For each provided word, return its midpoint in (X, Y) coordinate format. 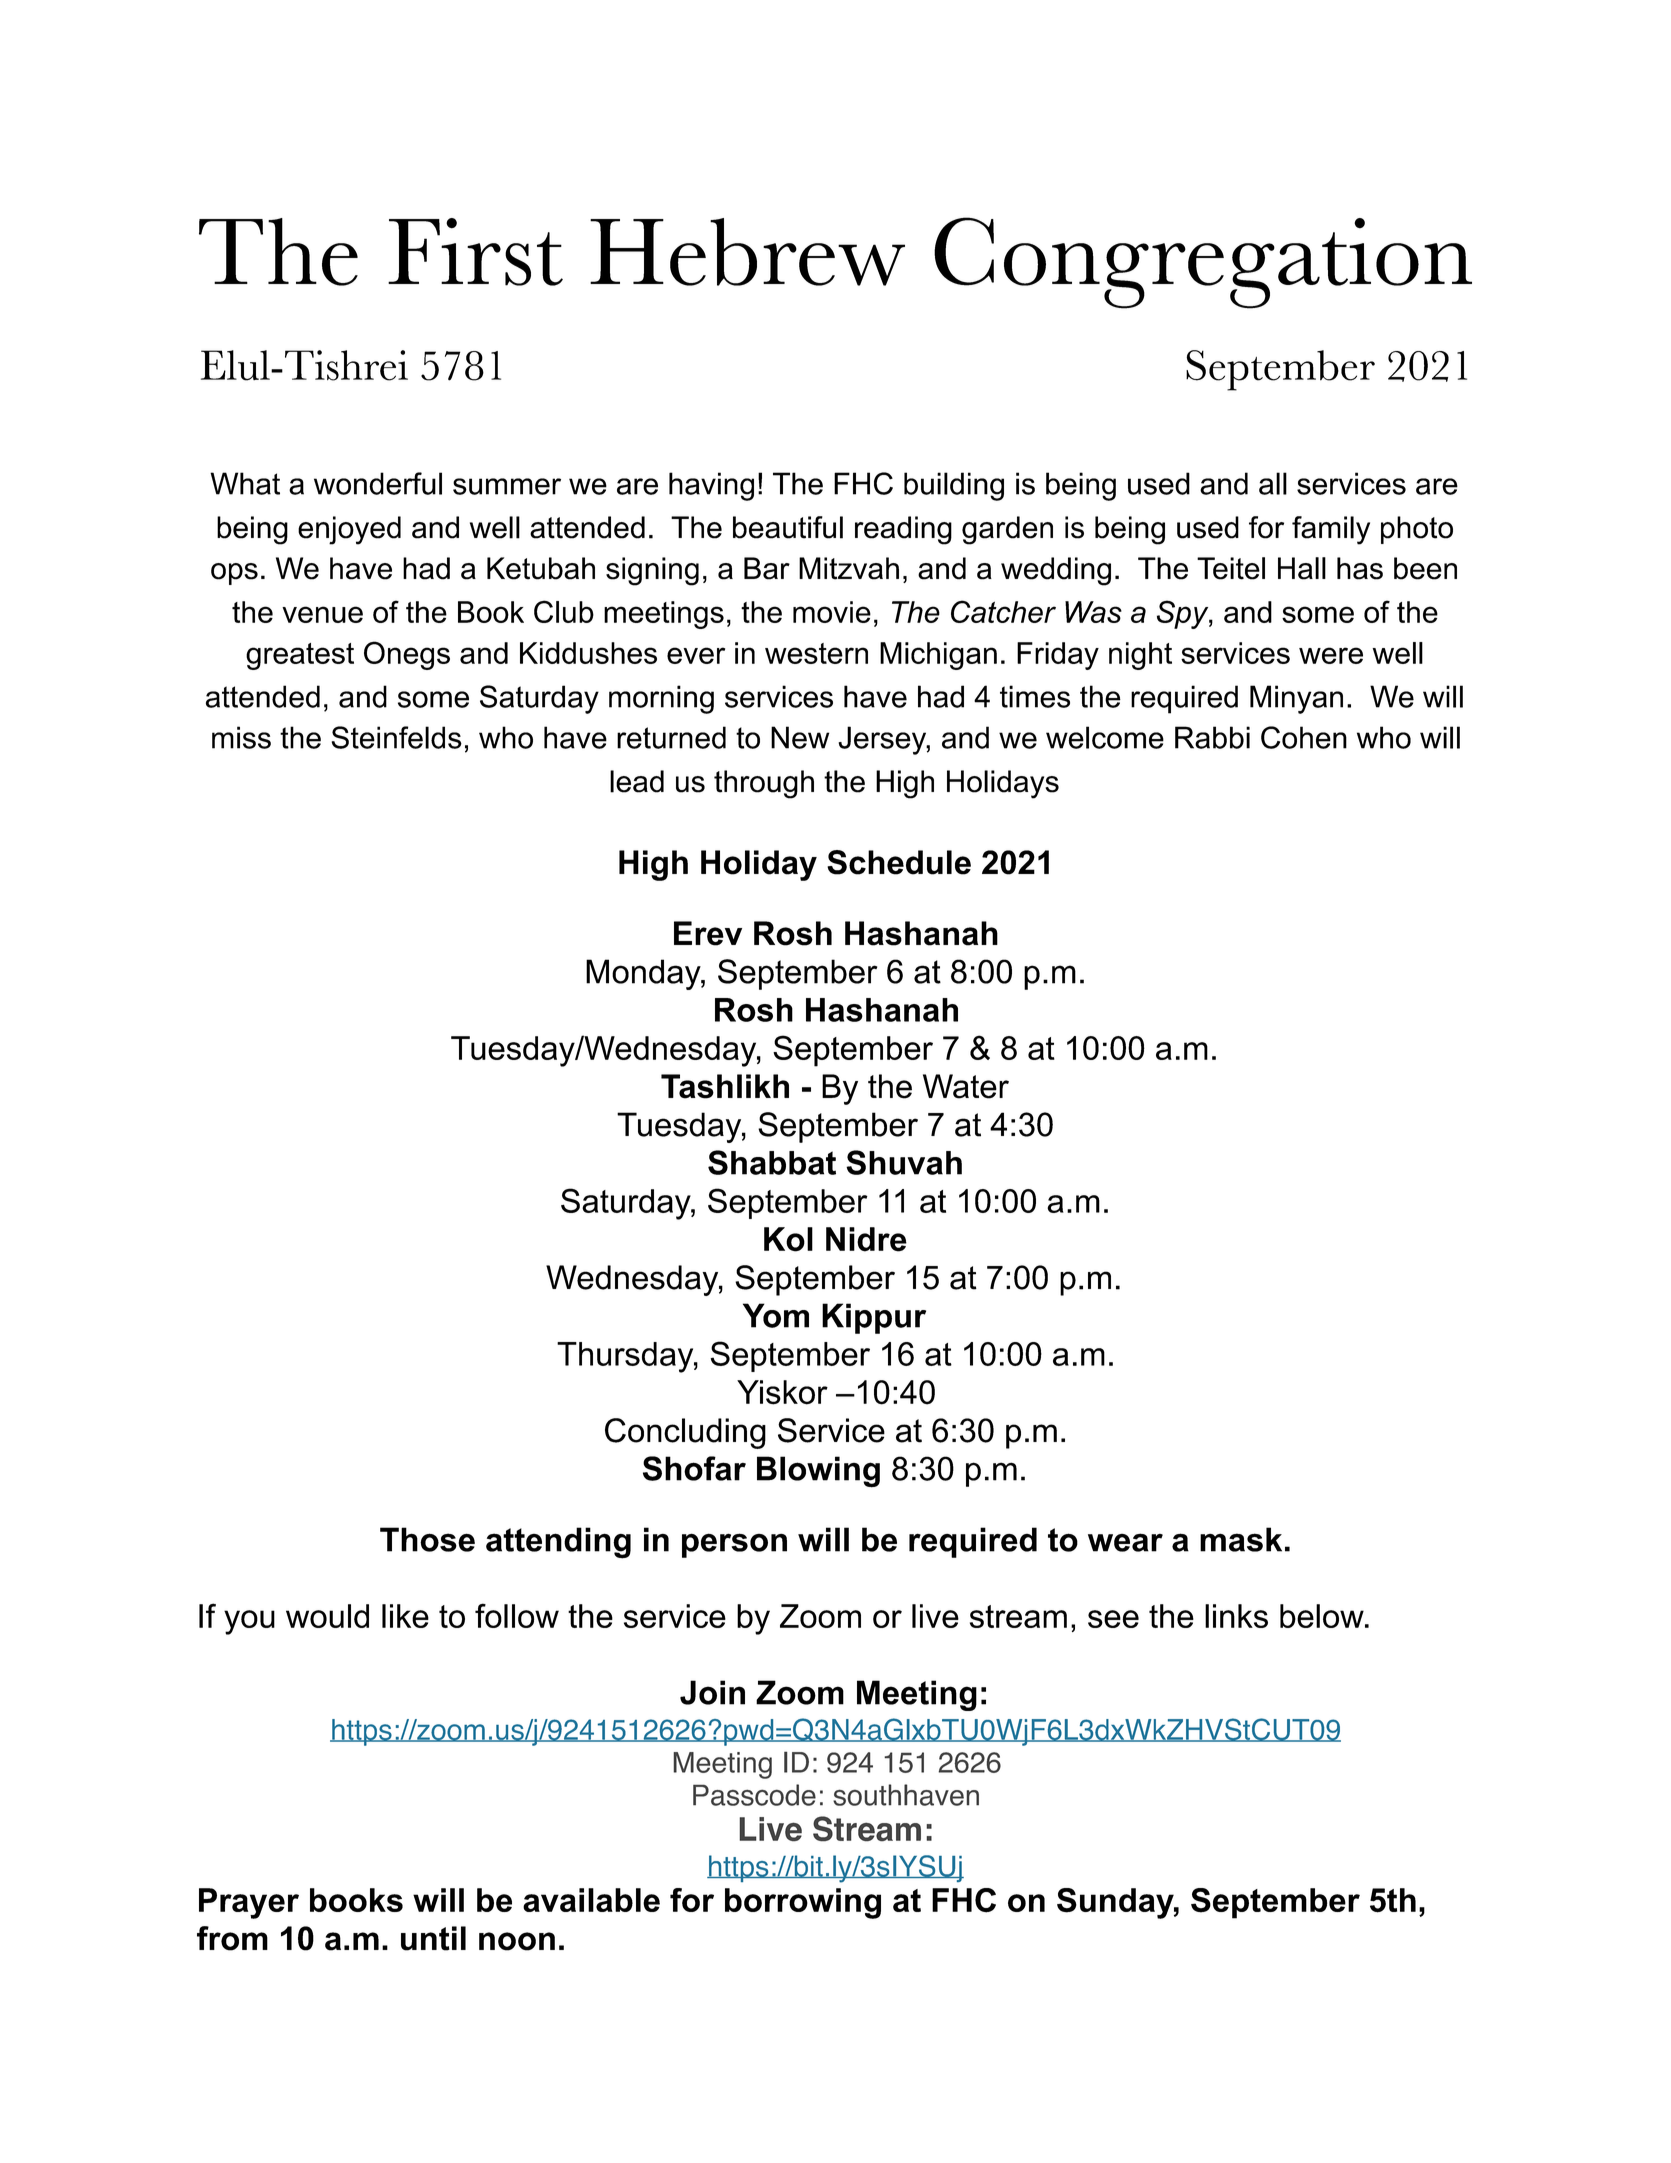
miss (241, 737)
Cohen (1304, 737)
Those (427, 1539)
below (1323, 1616)
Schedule (899, 862)
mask (1241, 1539)
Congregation (1203, 263)
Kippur (874, 1318)
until (433, 1938)
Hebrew (747, 252)
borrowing (803, 1903)
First (475, 252)
